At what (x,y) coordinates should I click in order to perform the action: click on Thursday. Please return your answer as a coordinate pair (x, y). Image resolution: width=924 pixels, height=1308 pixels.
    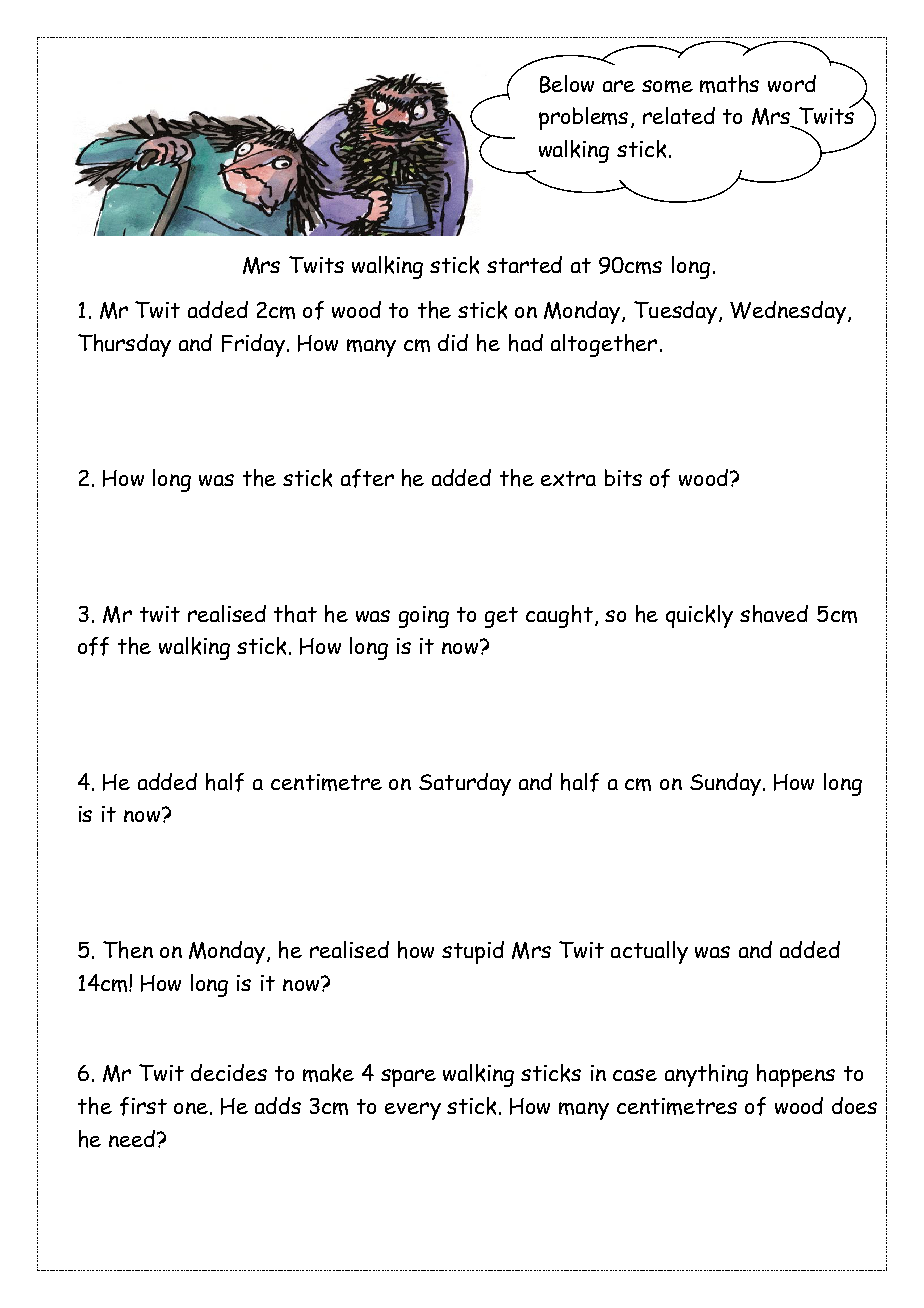
    Looking at the image, I should click on (124, 345).
